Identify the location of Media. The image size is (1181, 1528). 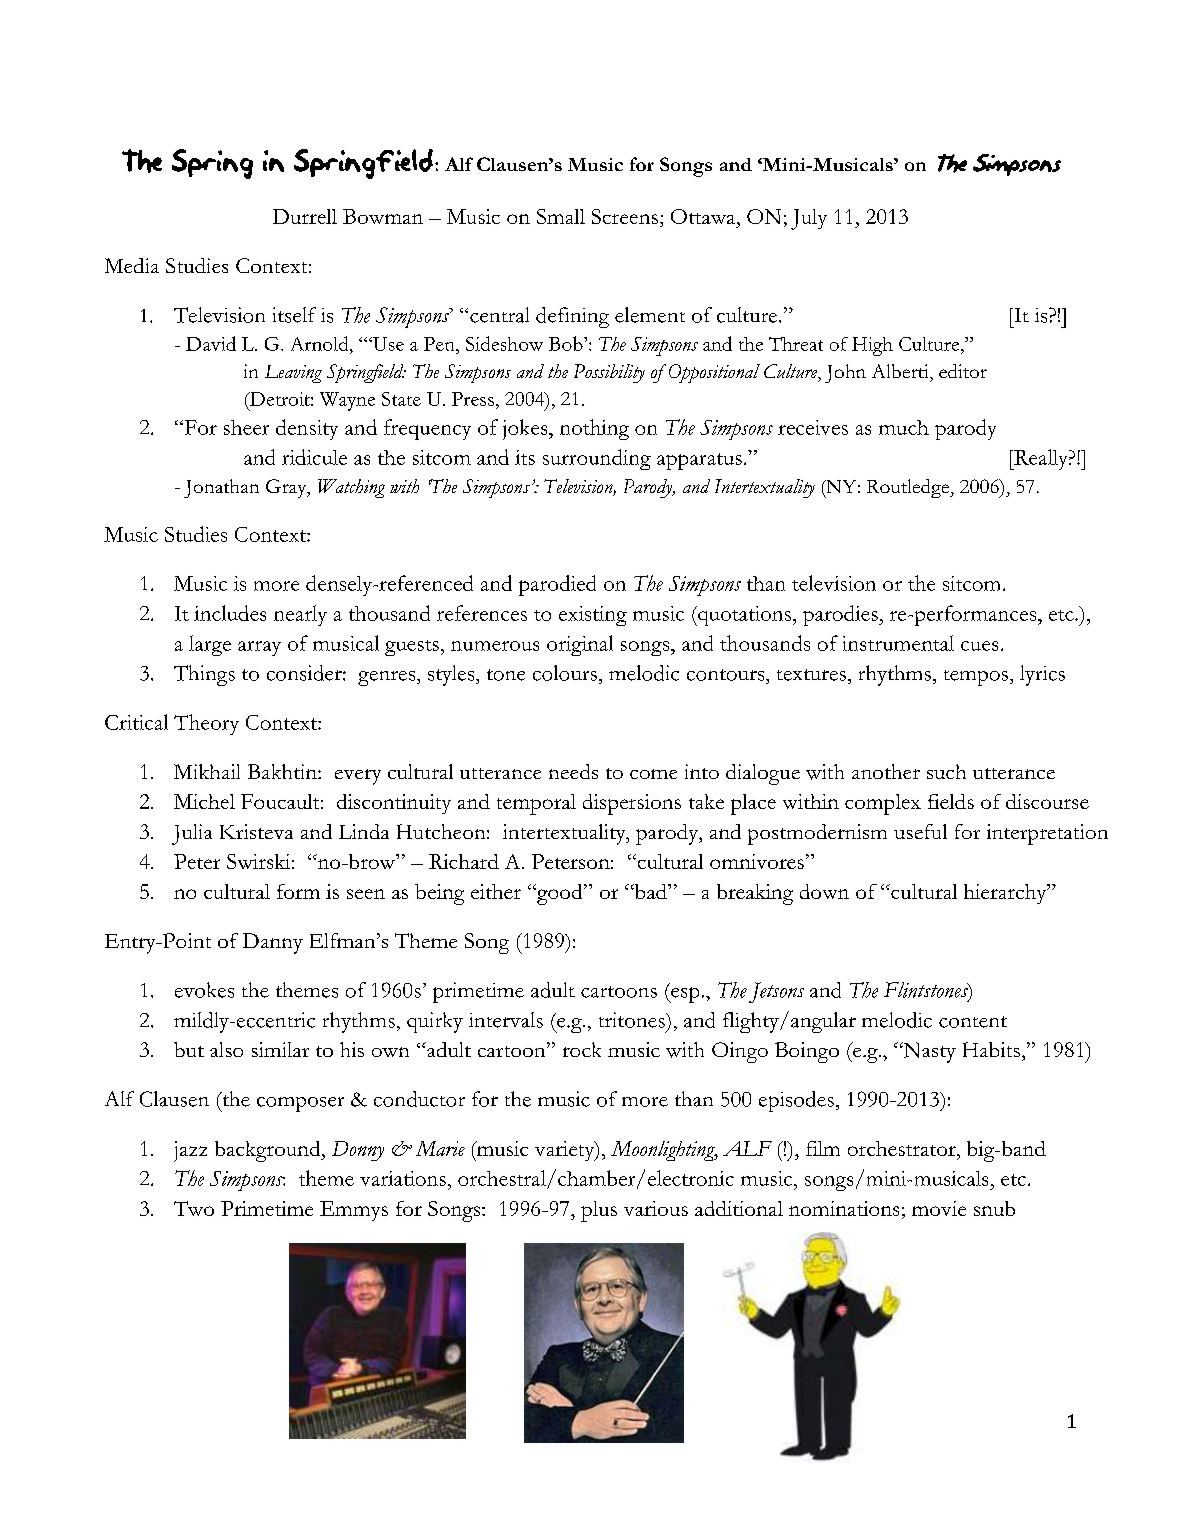
(132, 265).
